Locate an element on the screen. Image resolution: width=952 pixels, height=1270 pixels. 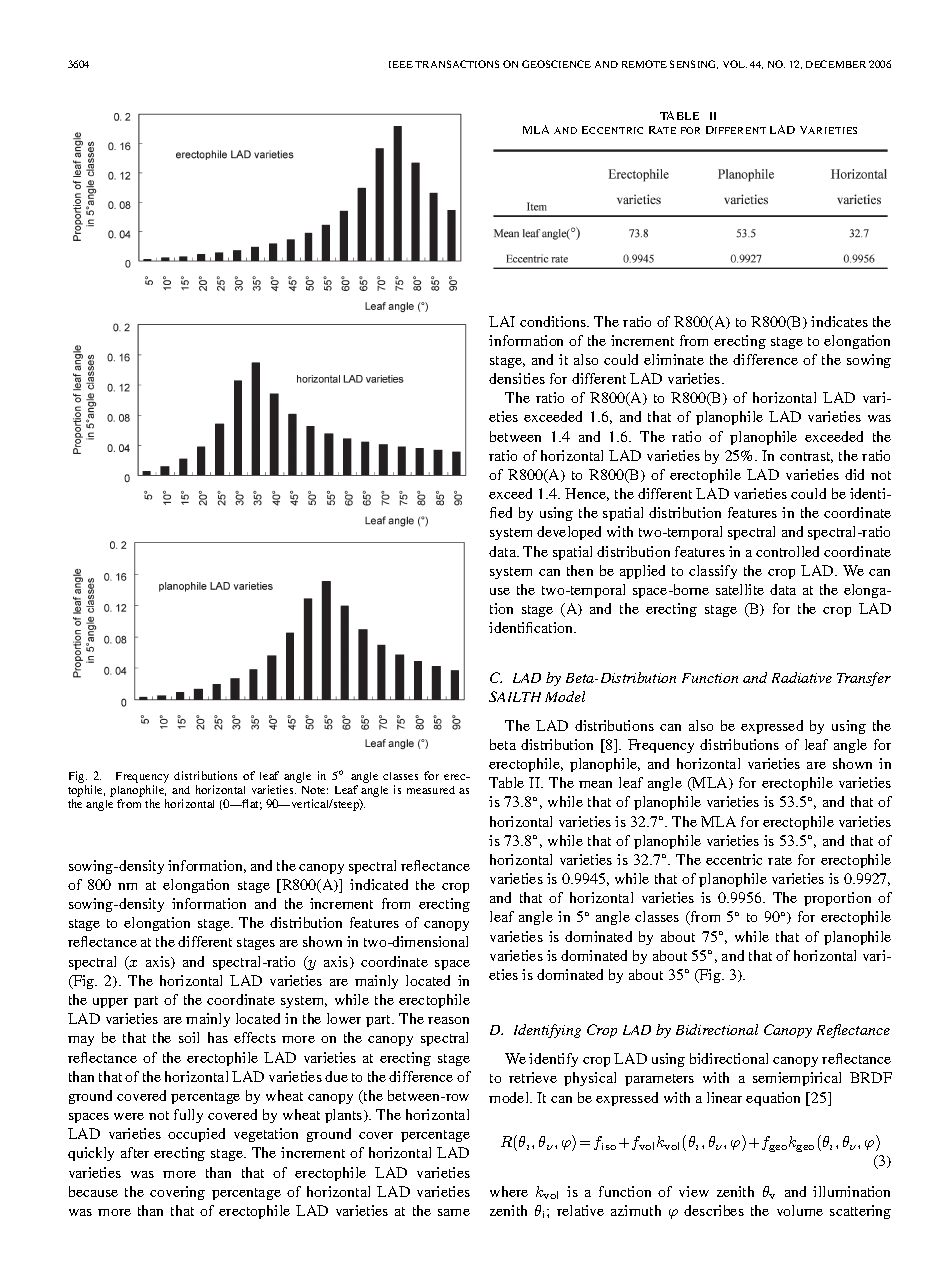
reason is located at coordinates (448, 1020).
